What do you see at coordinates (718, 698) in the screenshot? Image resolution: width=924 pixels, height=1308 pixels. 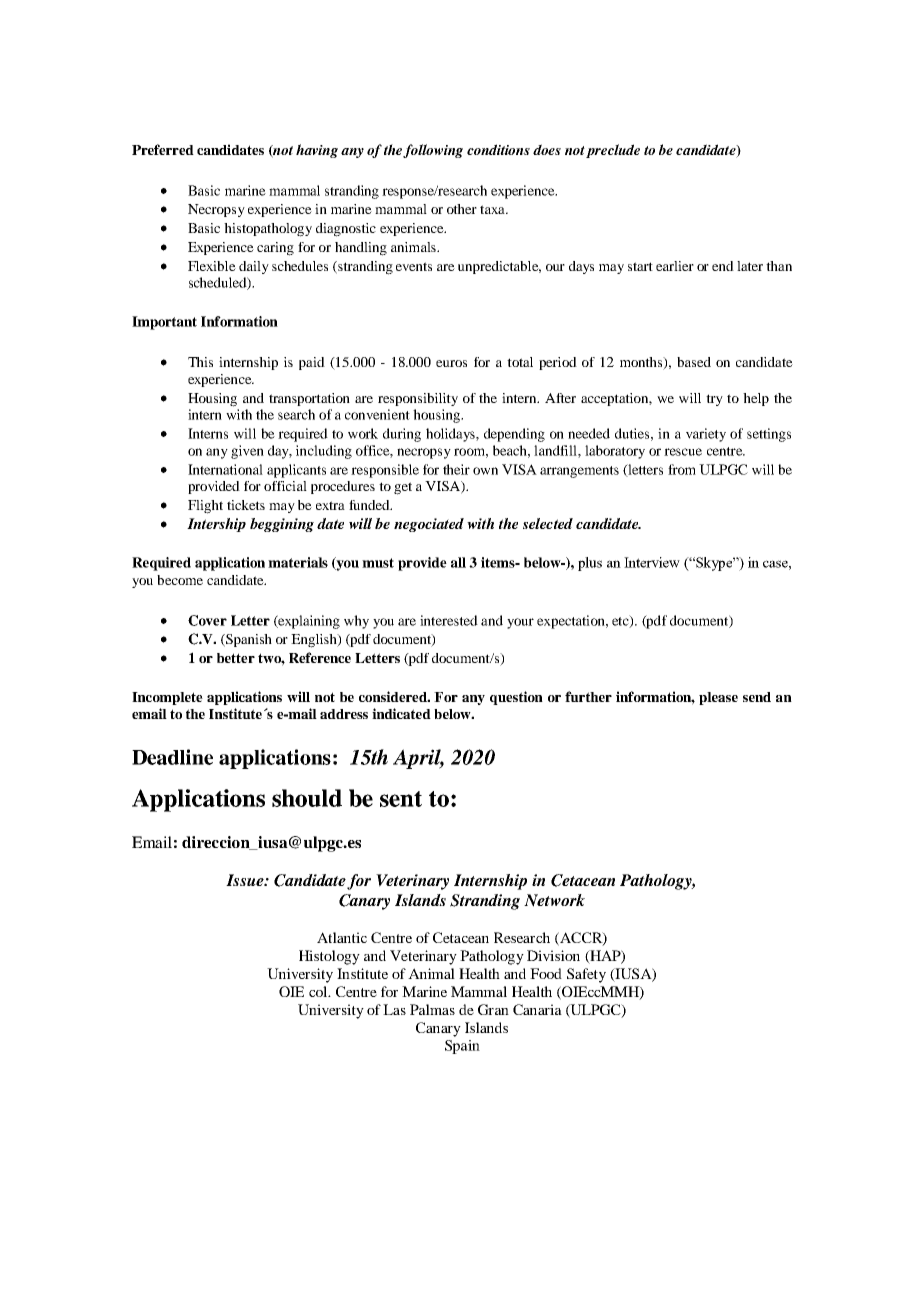 I see `please` at bounding box center [718, 698].
